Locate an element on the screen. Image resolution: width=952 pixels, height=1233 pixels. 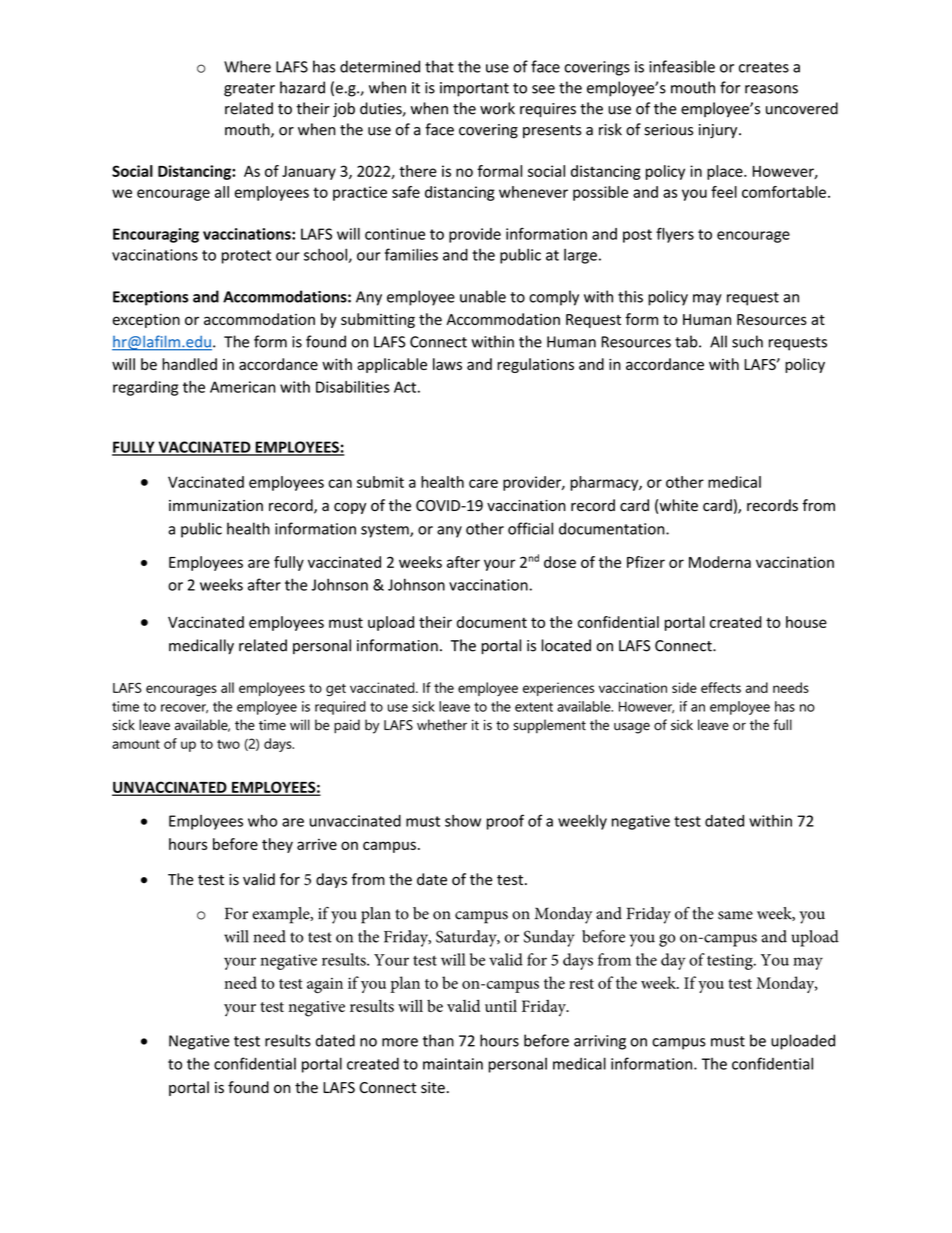
such is located at coordinates (747, 341).
